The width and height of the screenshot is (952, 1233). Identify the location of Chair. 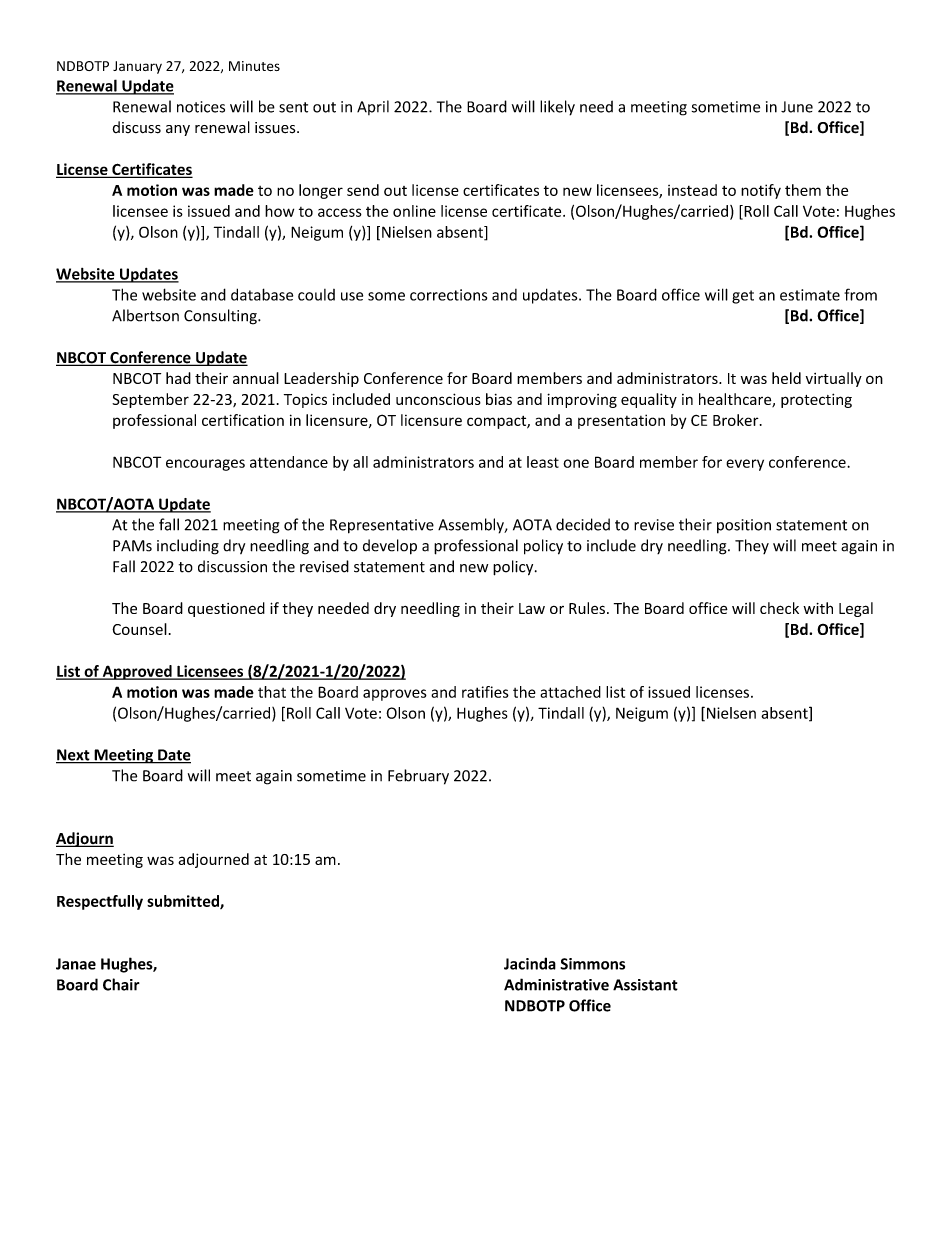
(121, 984).
